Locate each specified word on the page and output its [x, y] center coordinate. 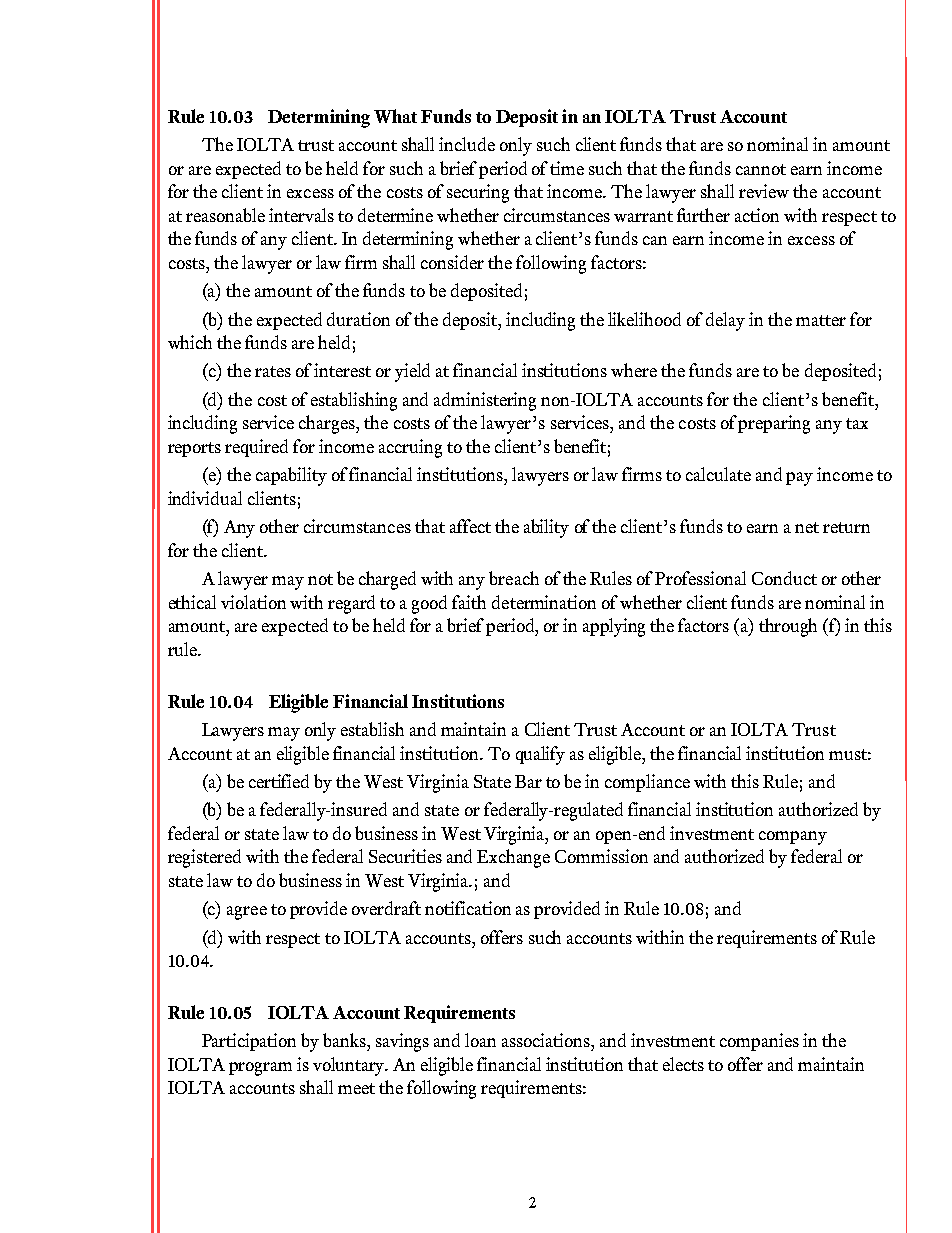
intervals [301, 215]
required [256, 448]
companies [759, 1042]
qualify [540, 755]
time [567, 168]
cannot [761, 169]
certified [279, 781]
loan [480, 1040]
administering [485, 401]
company [793, 838]
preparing [774, 424]
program [260, 1069]
